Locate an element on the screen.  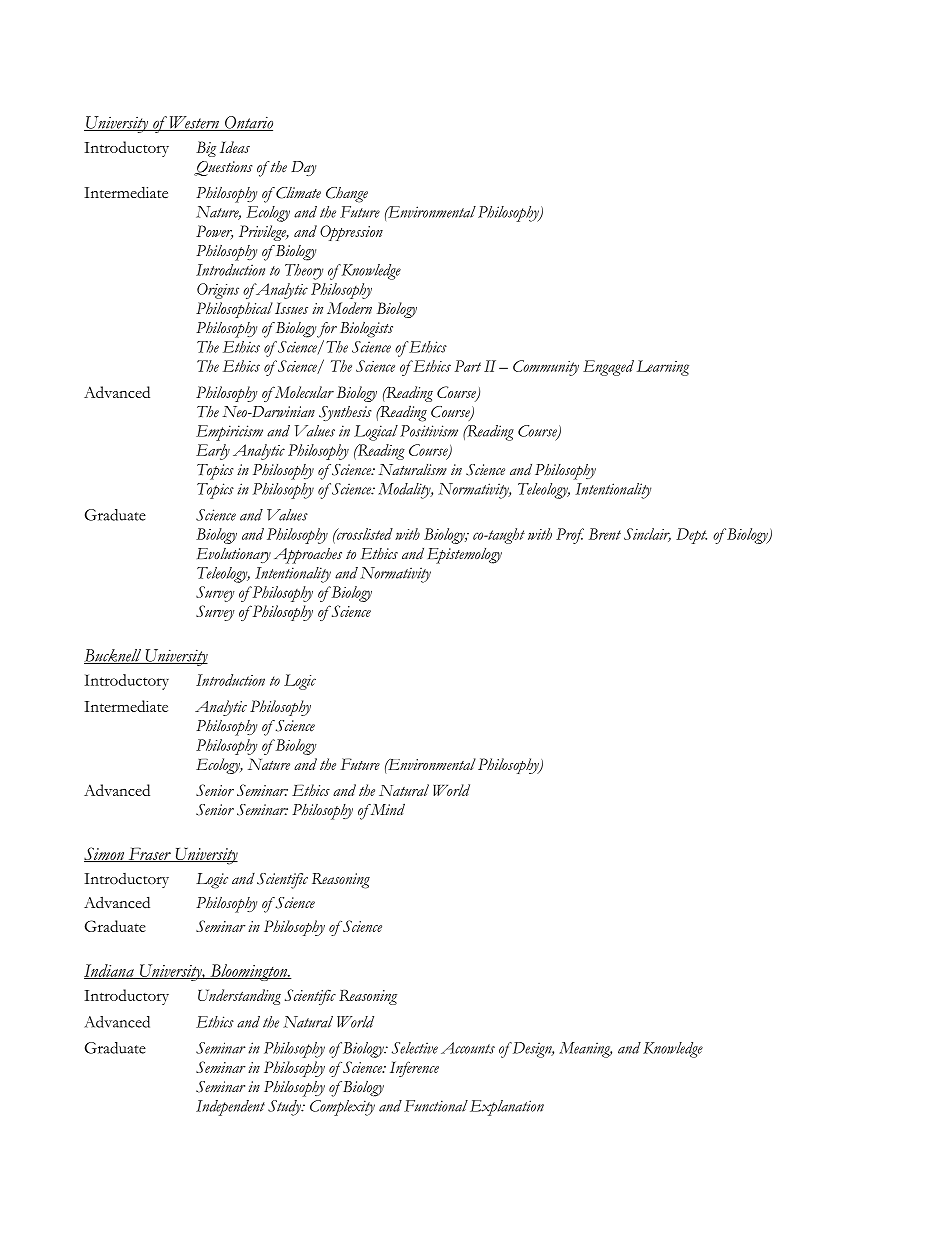
Engaged is located at coordinates (608, 368).
